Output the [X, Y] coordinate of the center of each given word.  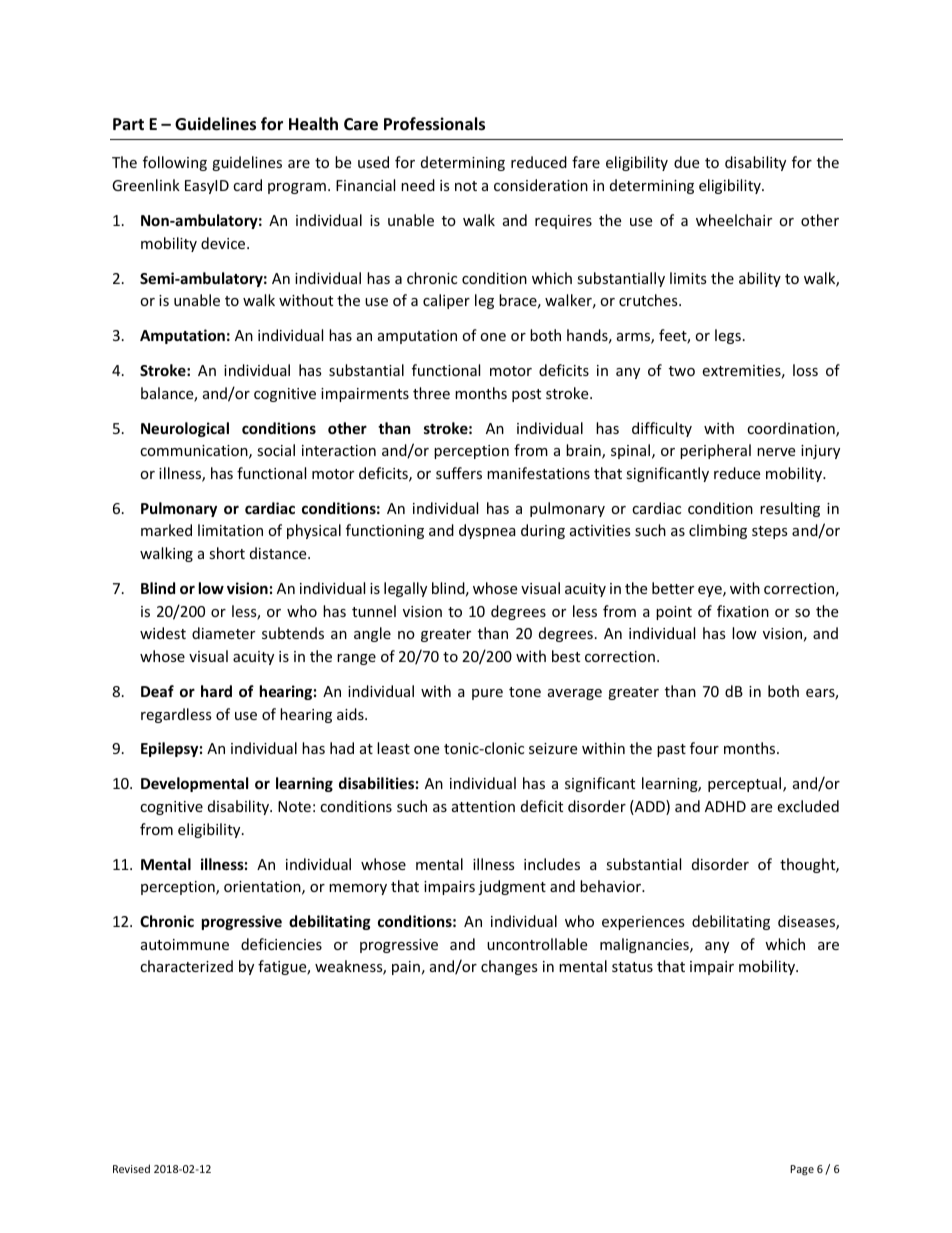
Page [802, 1170]
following [175, 163]
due [686, 162]
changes [509, 967]
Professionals [434, 124]
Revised [131, 1168]
